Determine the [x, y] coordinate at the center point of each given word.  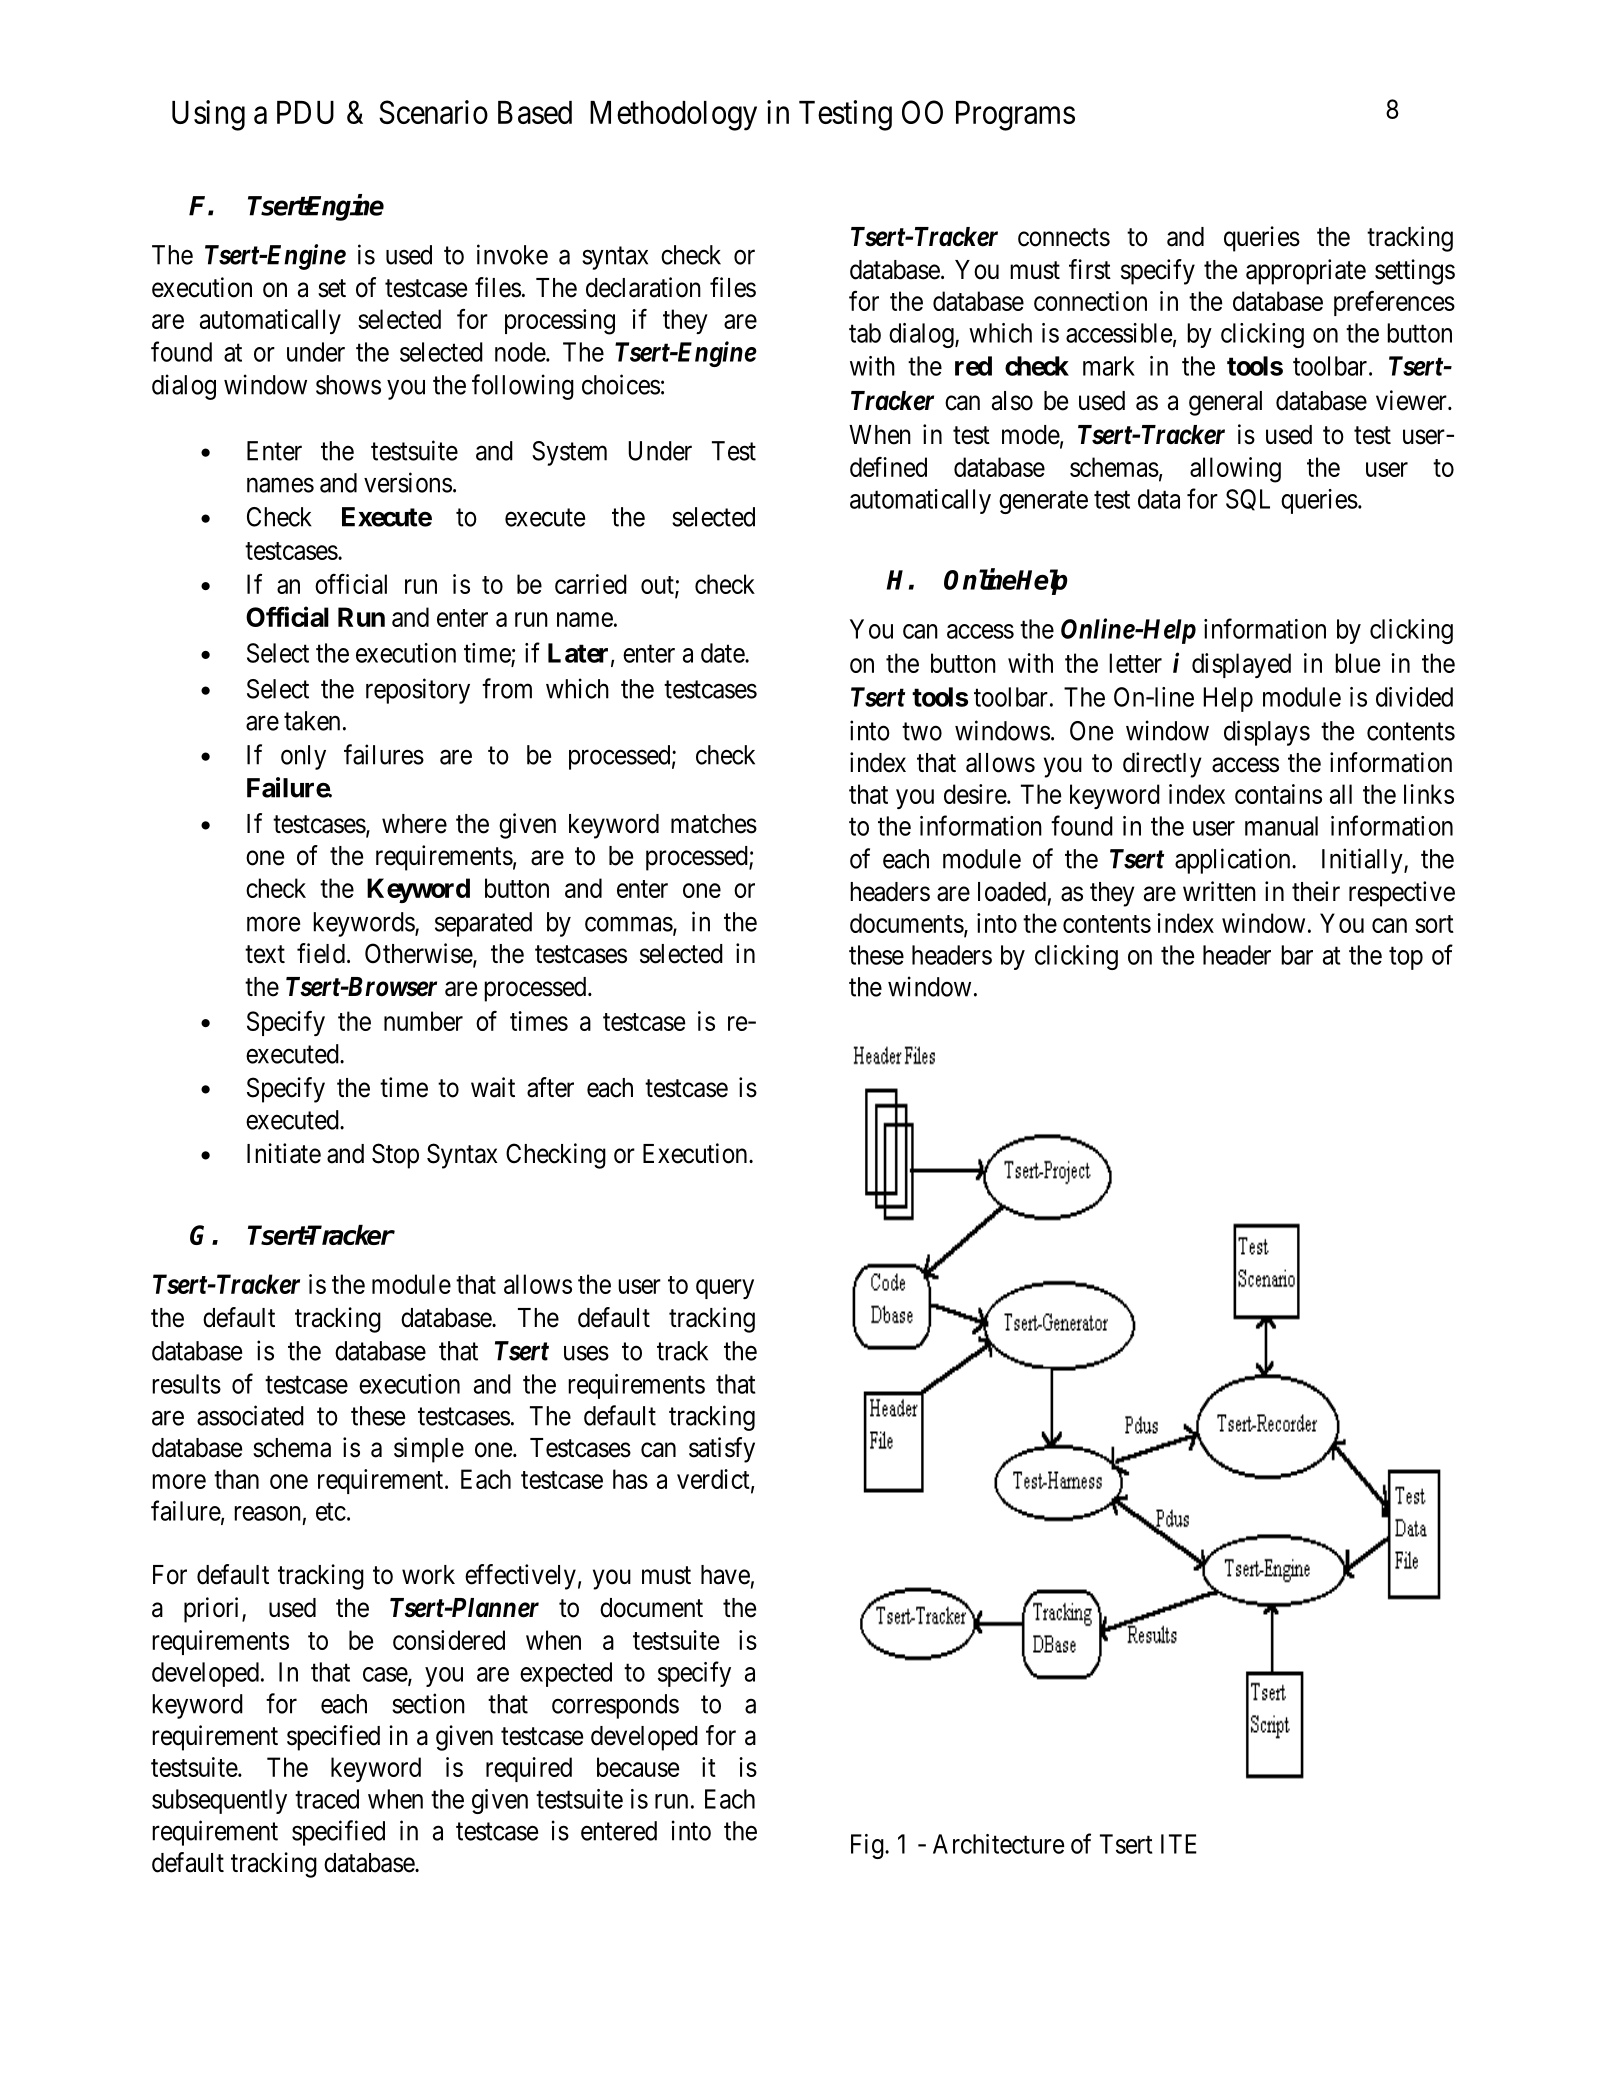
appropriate [1306, 272]
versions [408, 482]
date [723, 653]
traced [327, 1799]
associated [250, 1415]
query [725, 1289]
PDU [305, 112]
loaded [1012, 892]
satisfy [722, 1450]
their [1316, 891]
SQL [1248, 500]
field [321, 953]
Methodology [673, 116]
